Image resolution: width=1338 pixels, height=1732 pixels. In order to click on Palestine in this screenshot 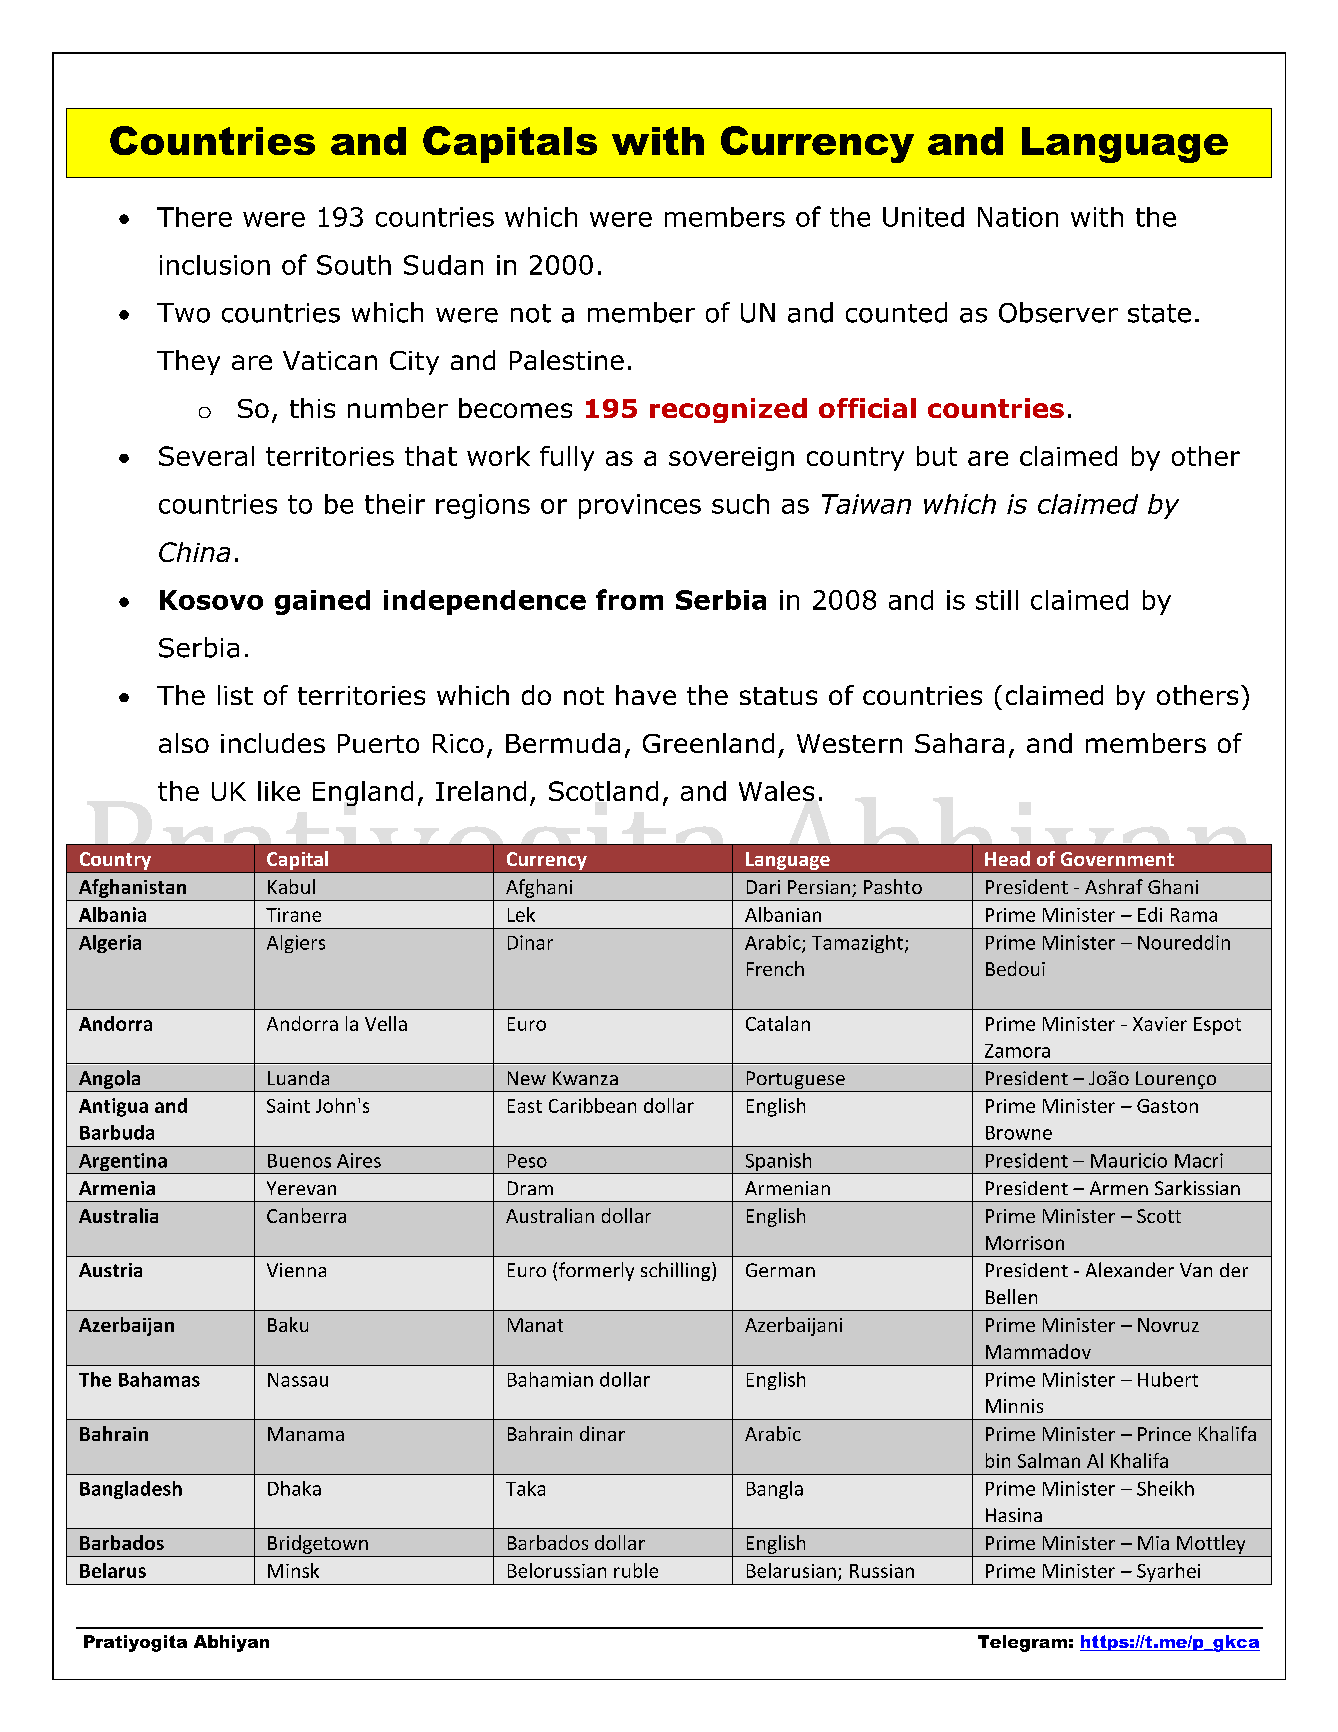, I will do `click(567, 360)`.
